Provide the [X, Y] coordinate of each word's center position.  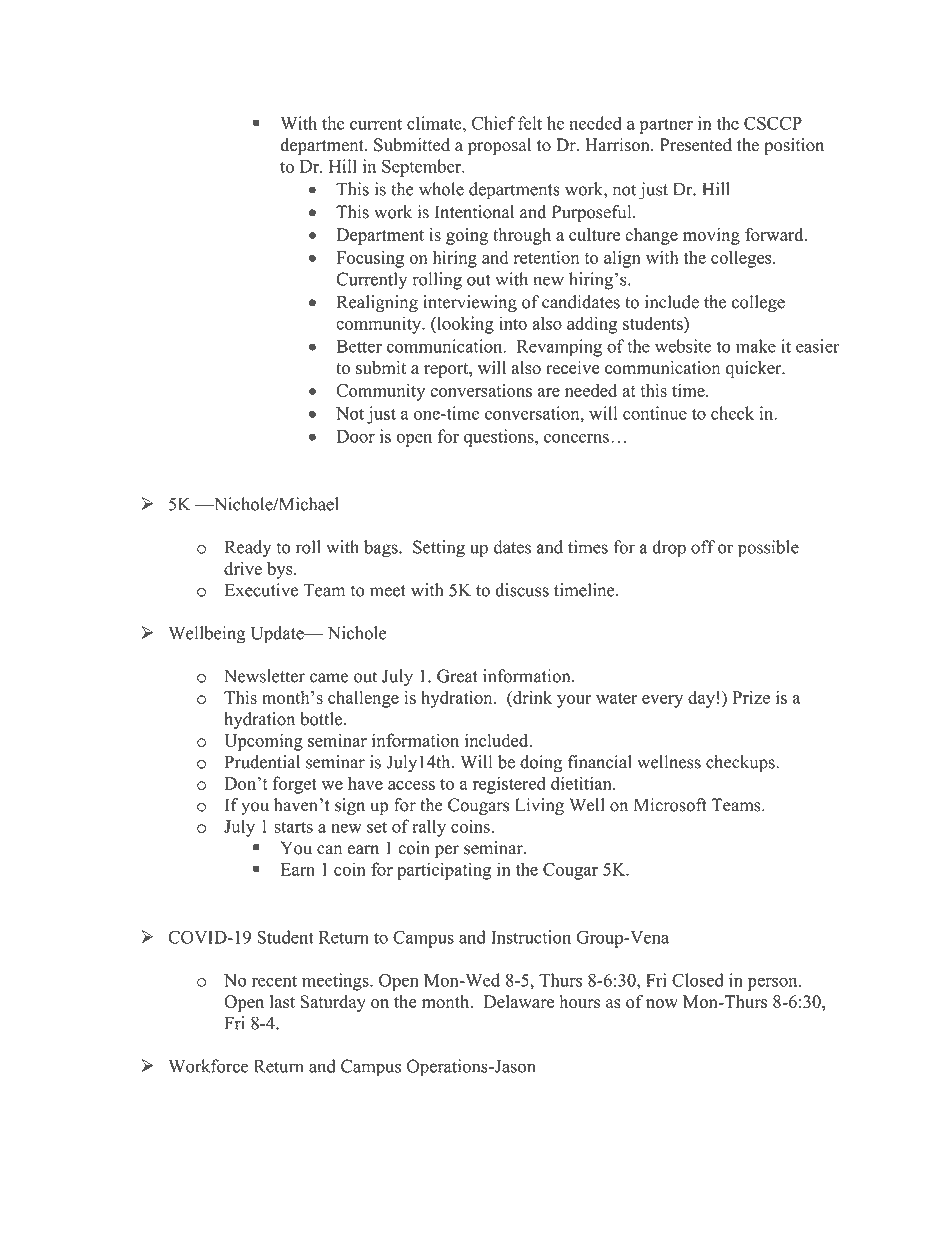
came [329, 678]
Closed [698, 980]
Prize [751, 697]
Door [356, 436]
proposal [499, 146]
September [423, 168]
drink [531, 697]
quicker [755, 369]
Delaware [519, 1001]
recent [274, 981]
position [794, 146]
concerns [576, 438]
